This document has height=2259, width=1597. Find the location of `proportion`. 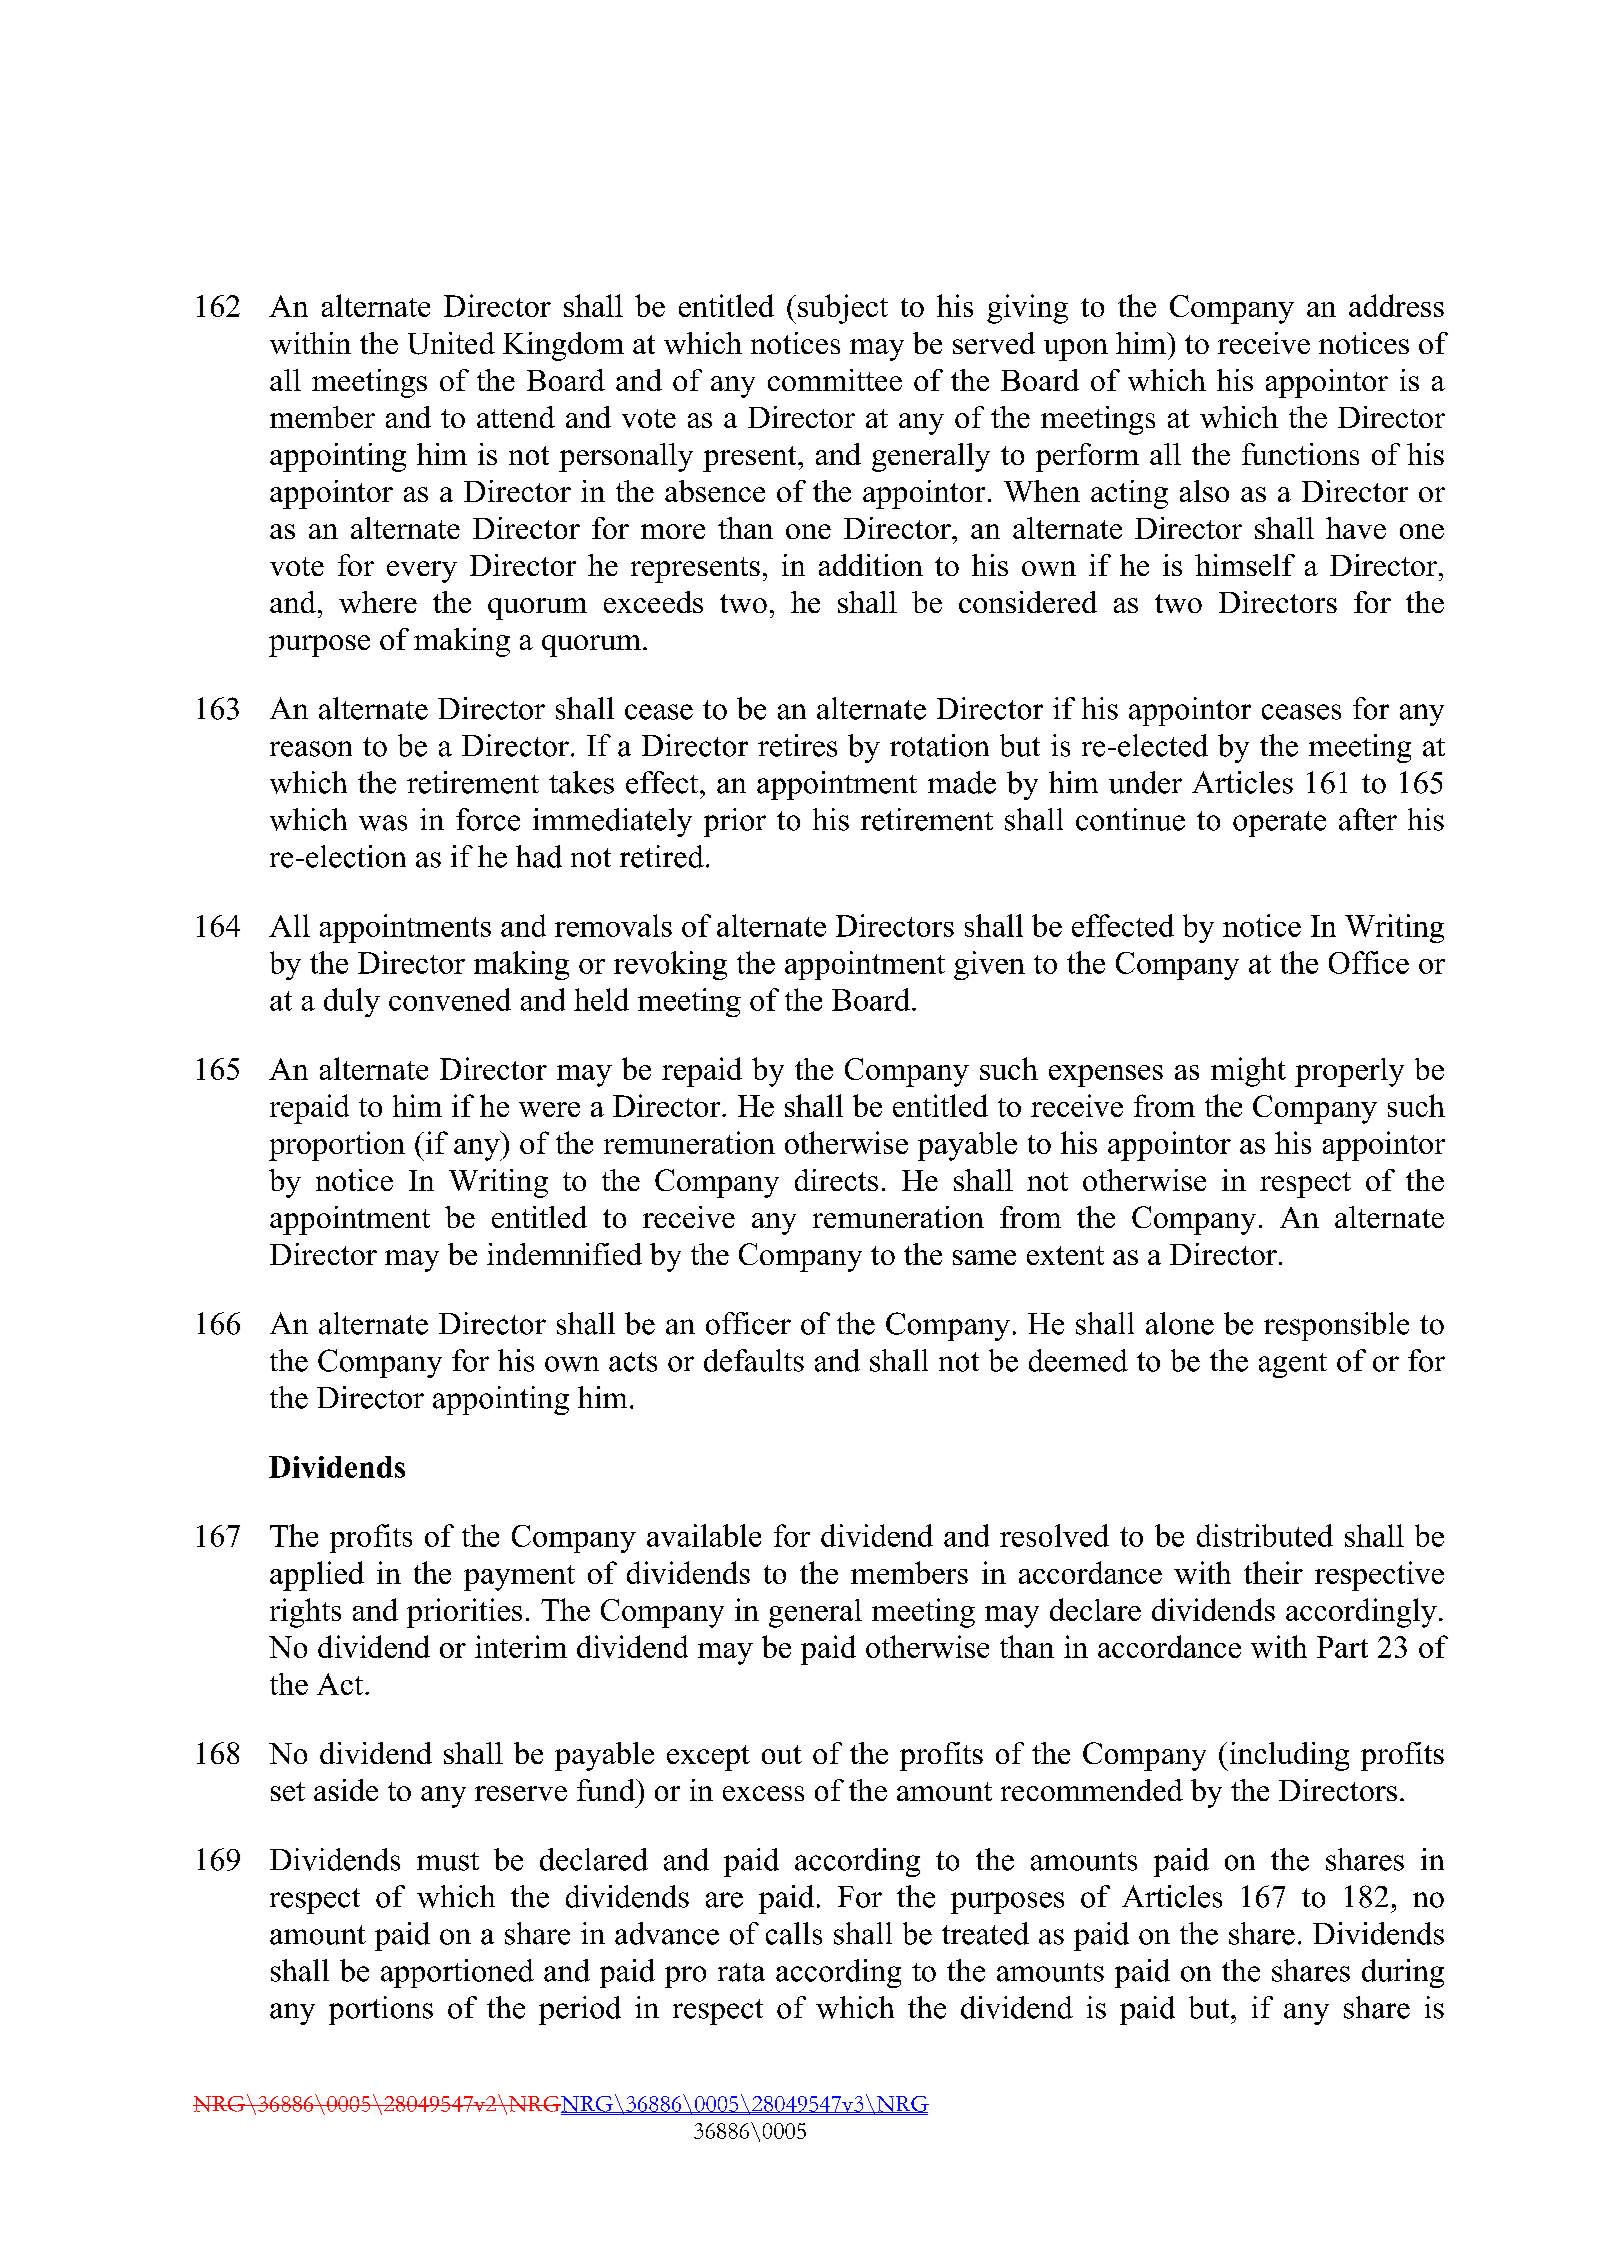

proportion is located at coordinates (337, 1146).
